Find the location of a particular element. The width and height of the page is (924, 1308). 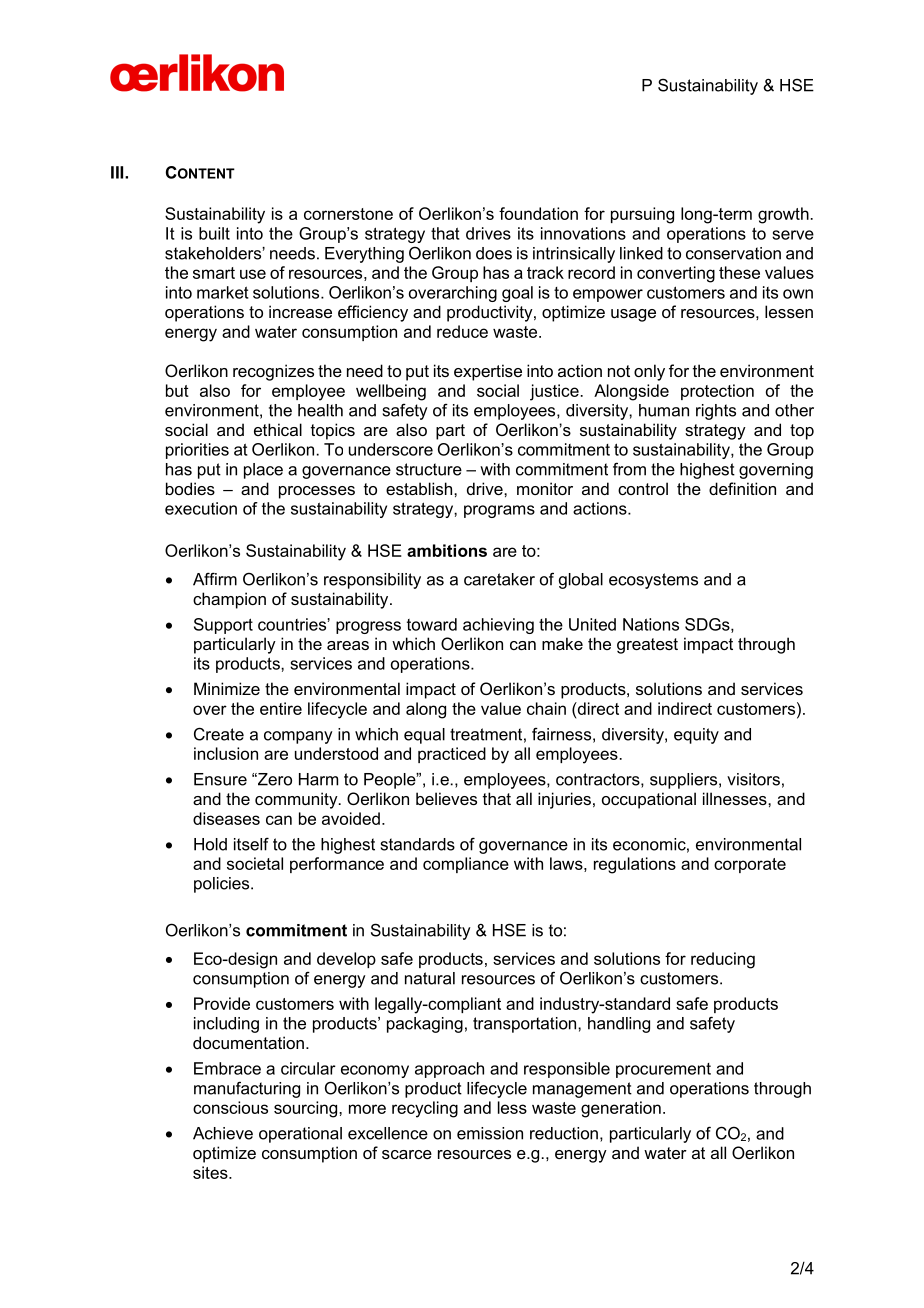

toward is located at coordinates (432, 624).
